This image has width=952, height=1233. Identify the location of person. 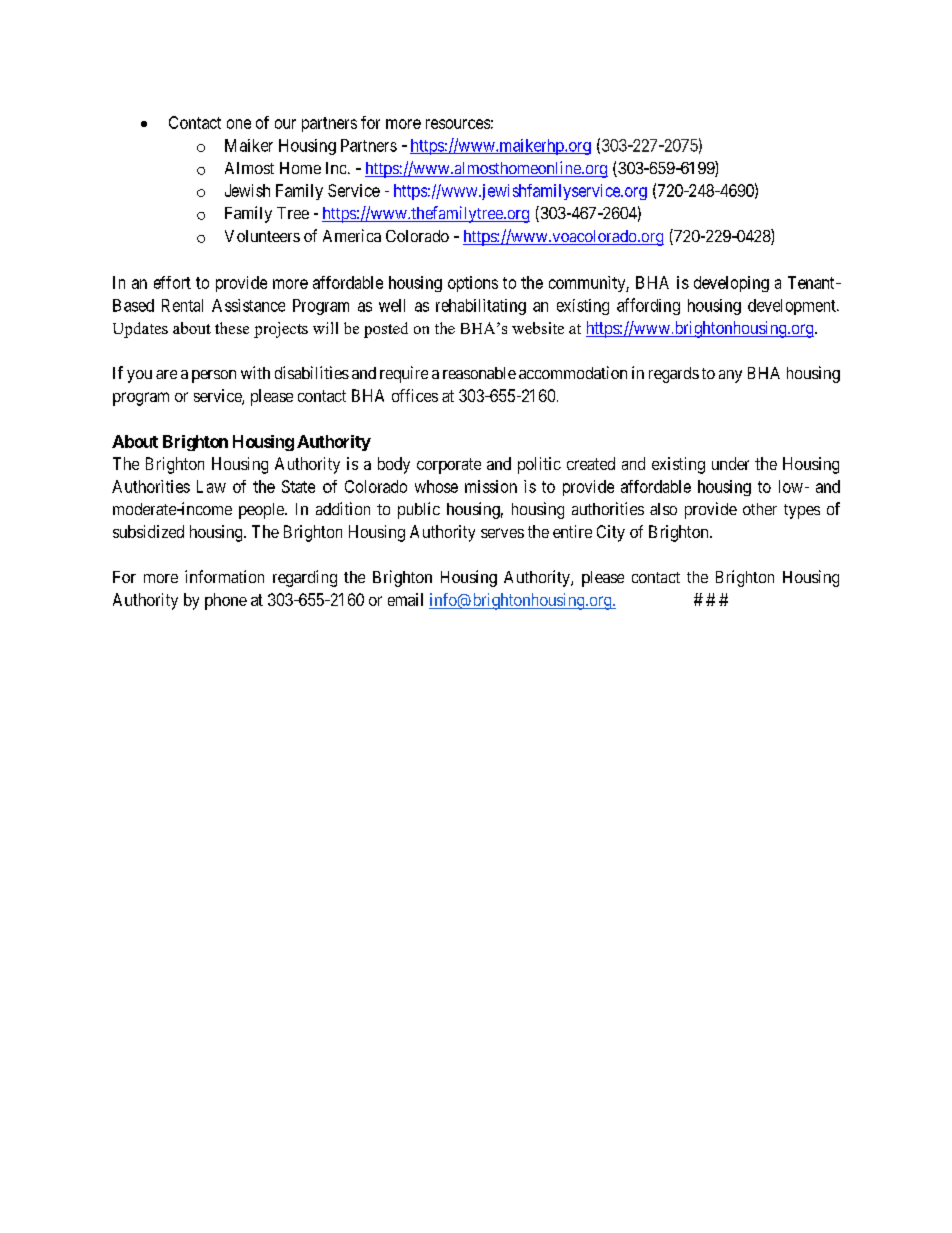
(214, 376).
